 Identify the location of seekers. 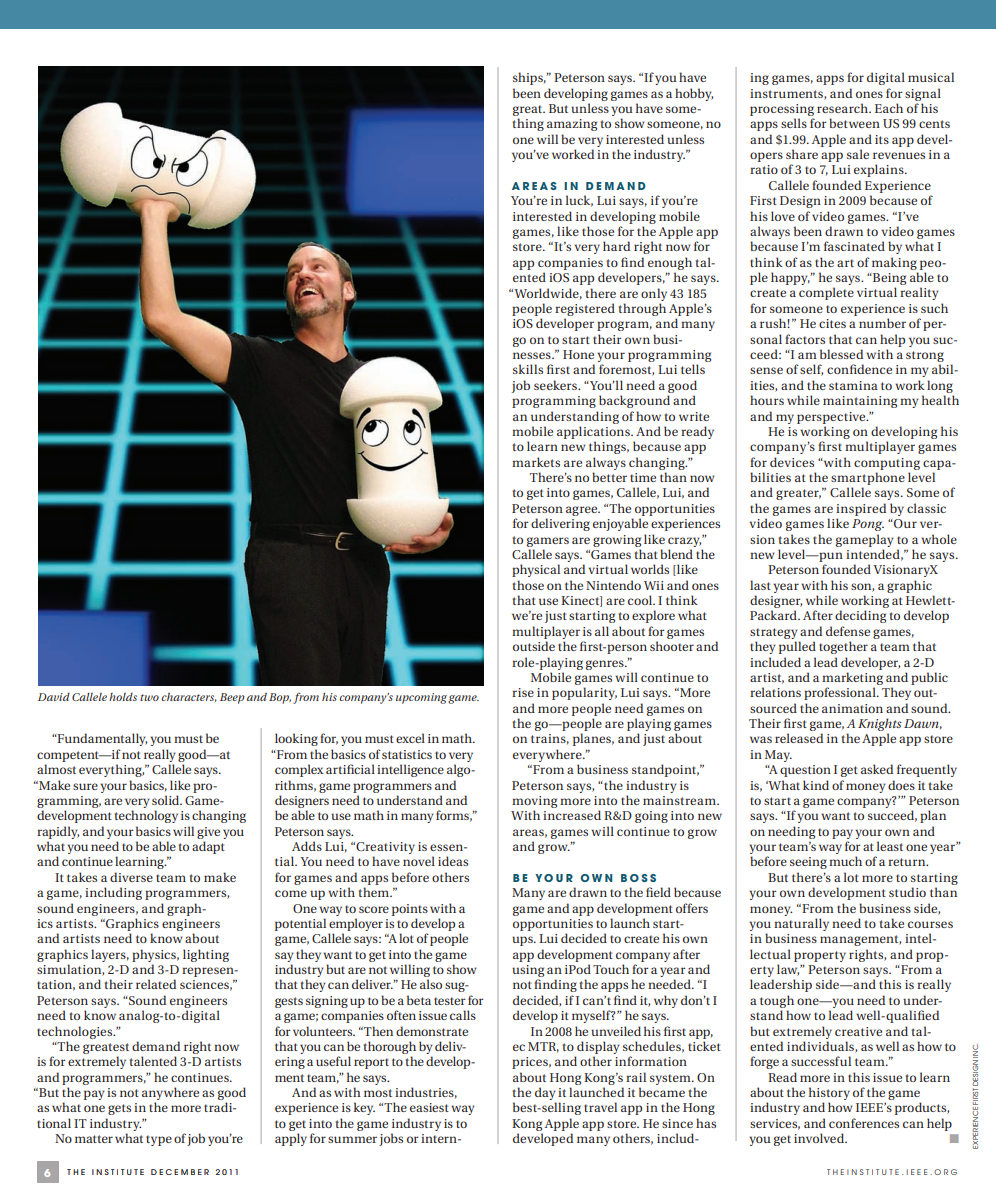
(557, 385).
